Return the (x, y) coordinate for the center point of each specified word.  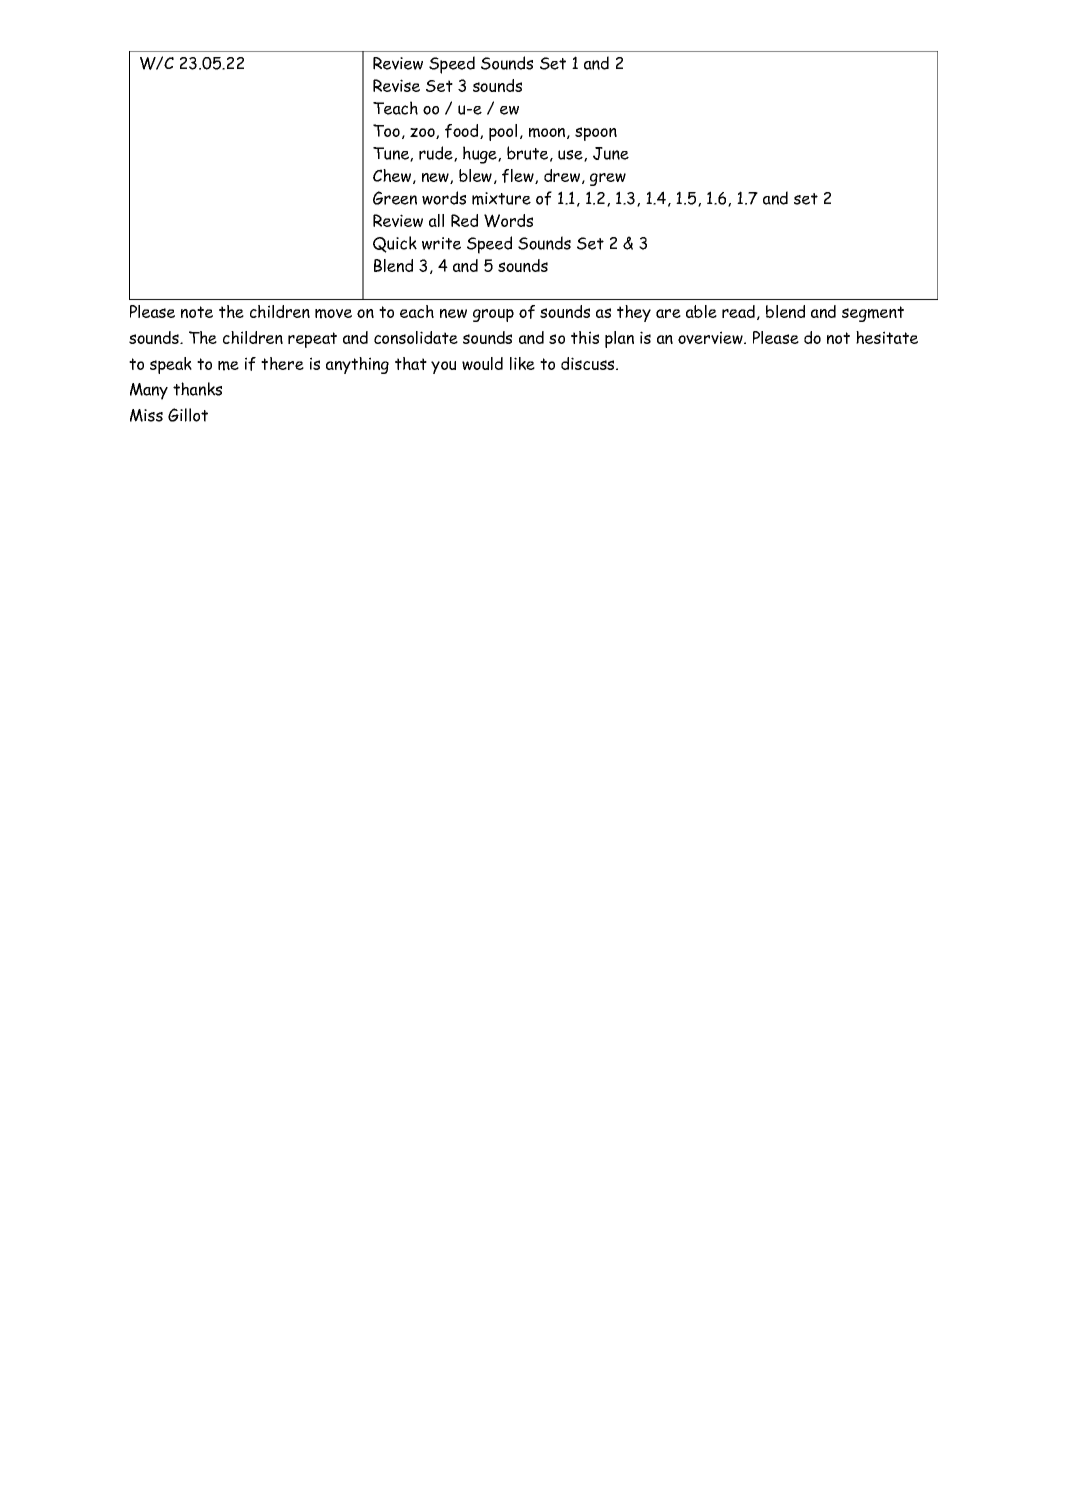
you (443, 367)
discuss (589, 363)
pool (503, 132)
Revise (396, 85)
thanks (197, 389)
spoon (596, 134)
